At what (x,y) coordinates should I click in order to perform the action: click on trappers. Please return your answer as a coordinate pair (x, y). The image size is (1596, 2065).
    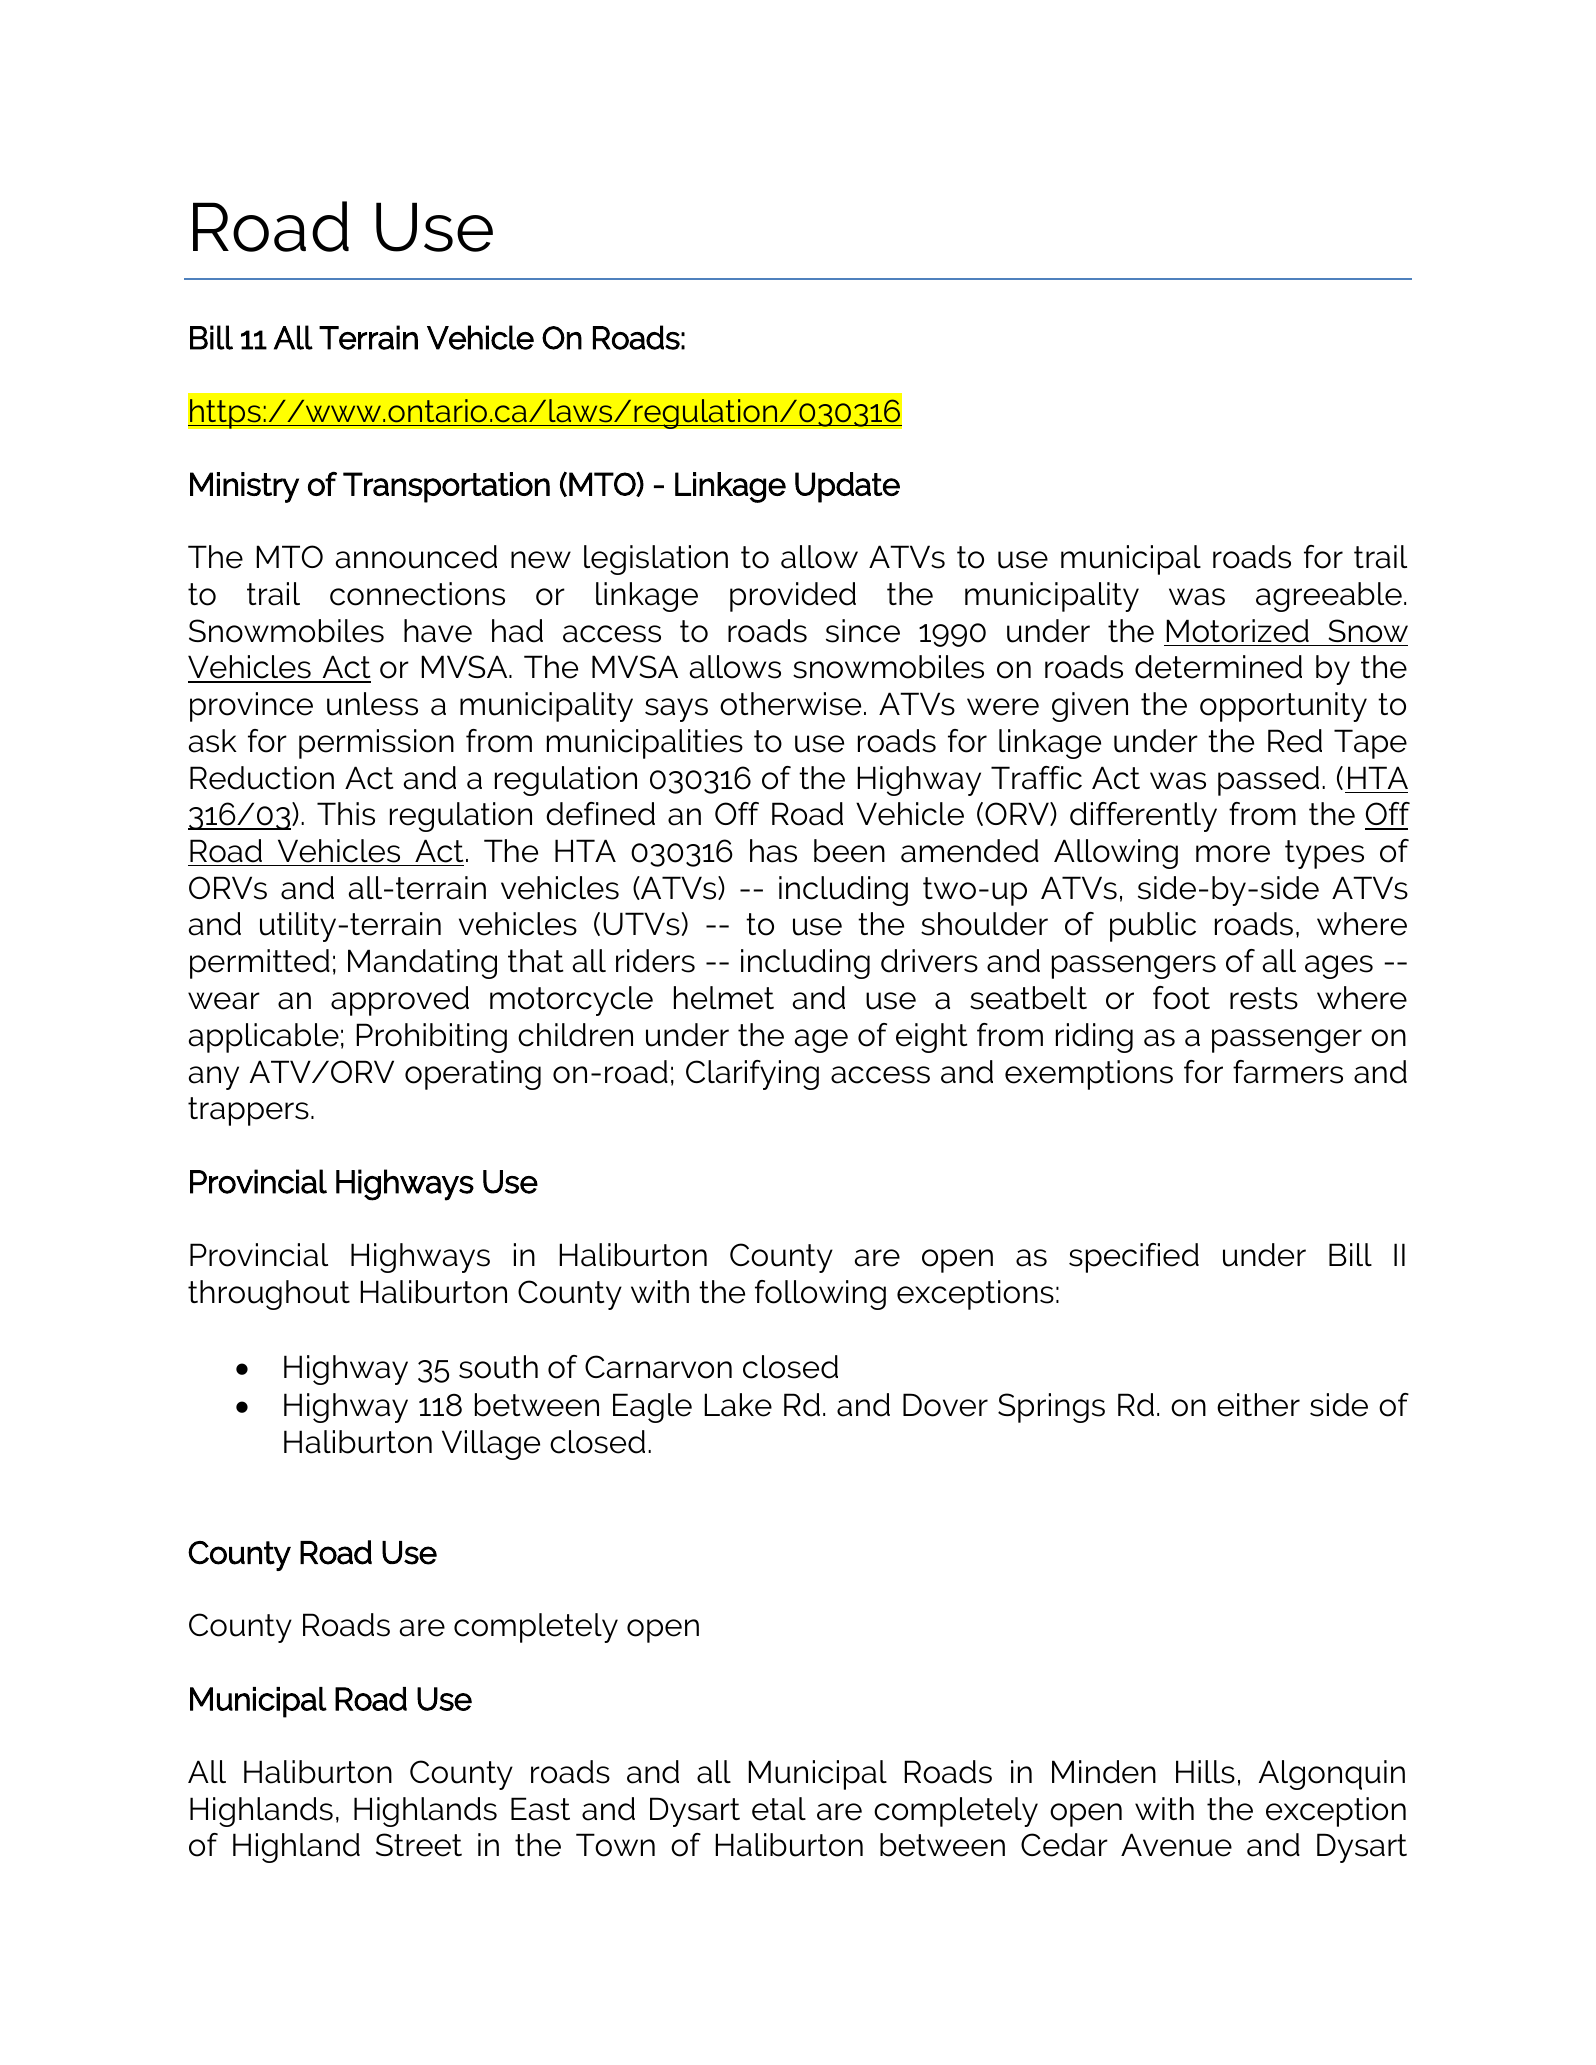
    Looking at the image, I should click on (248, 1111).
